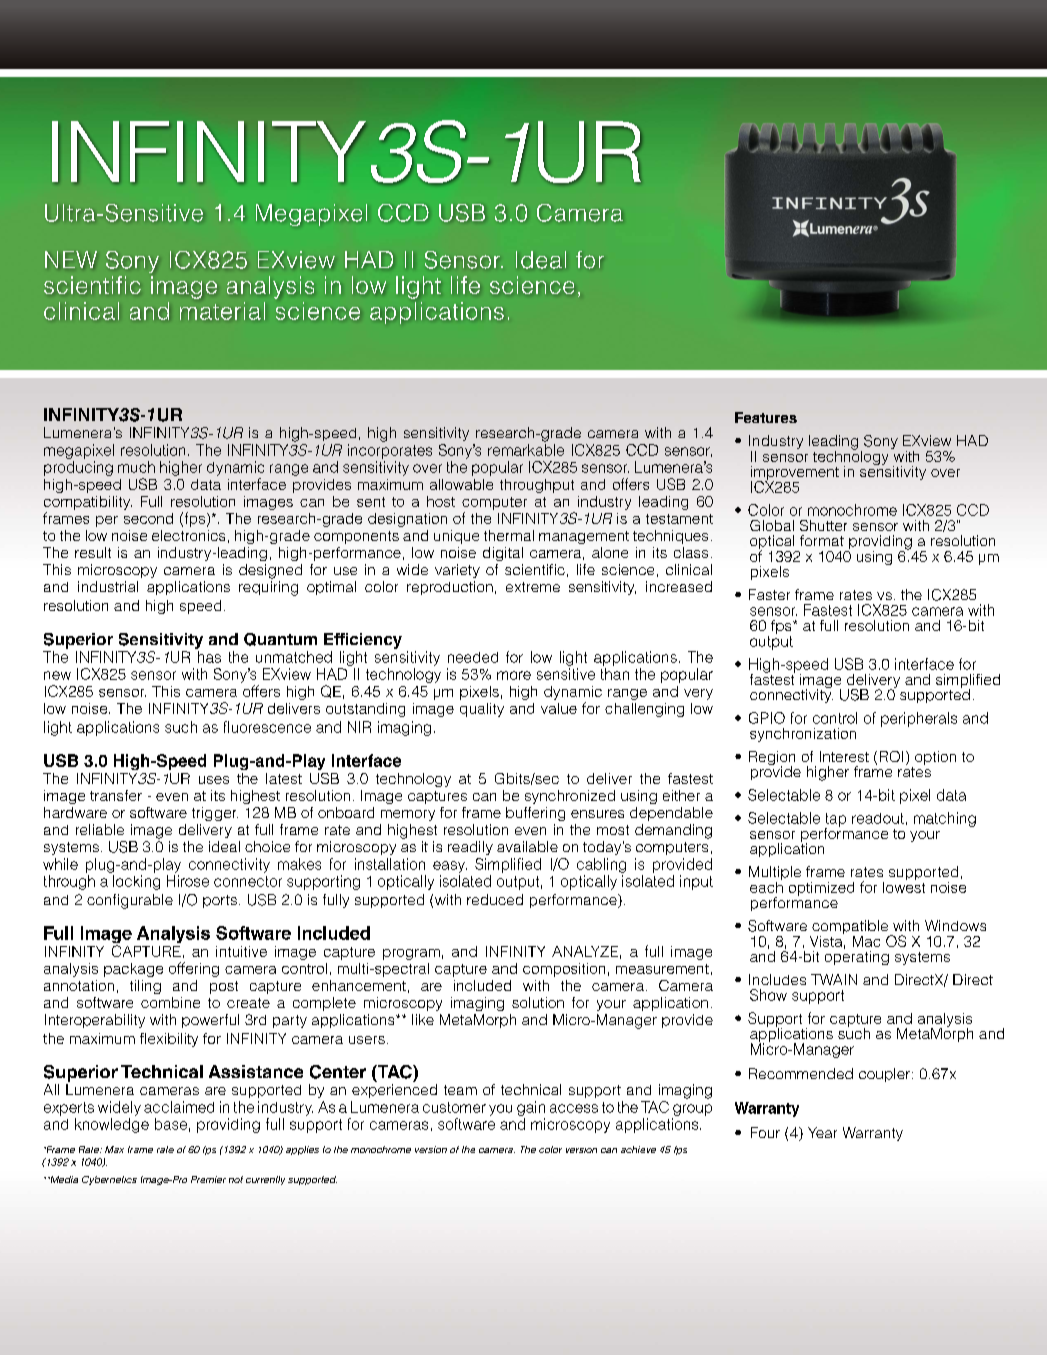  I want to click on composition, so click(564, 970).
